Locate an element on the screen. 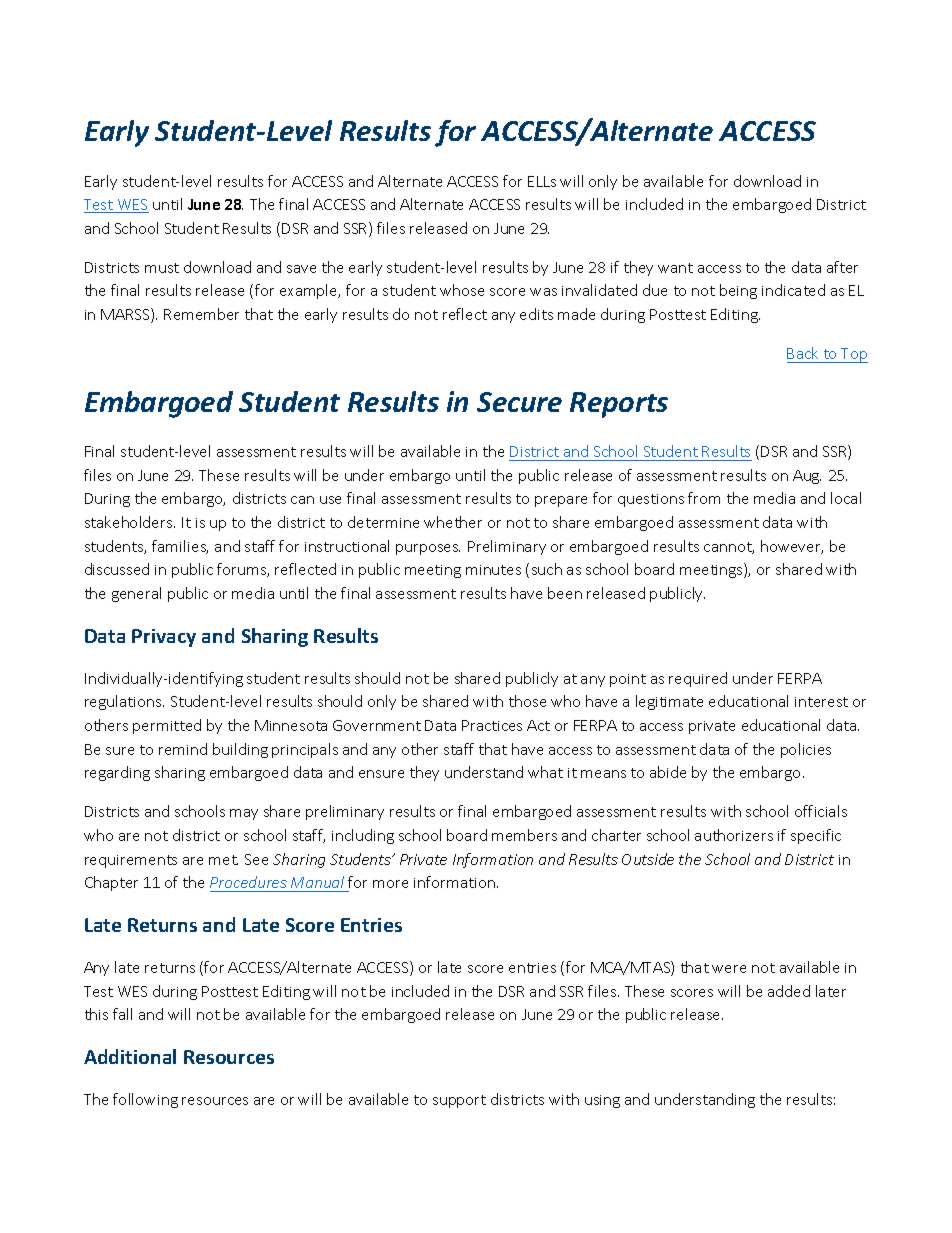 This screenshot has width=952, height=1233. members is located at coordinates (524, 835).
